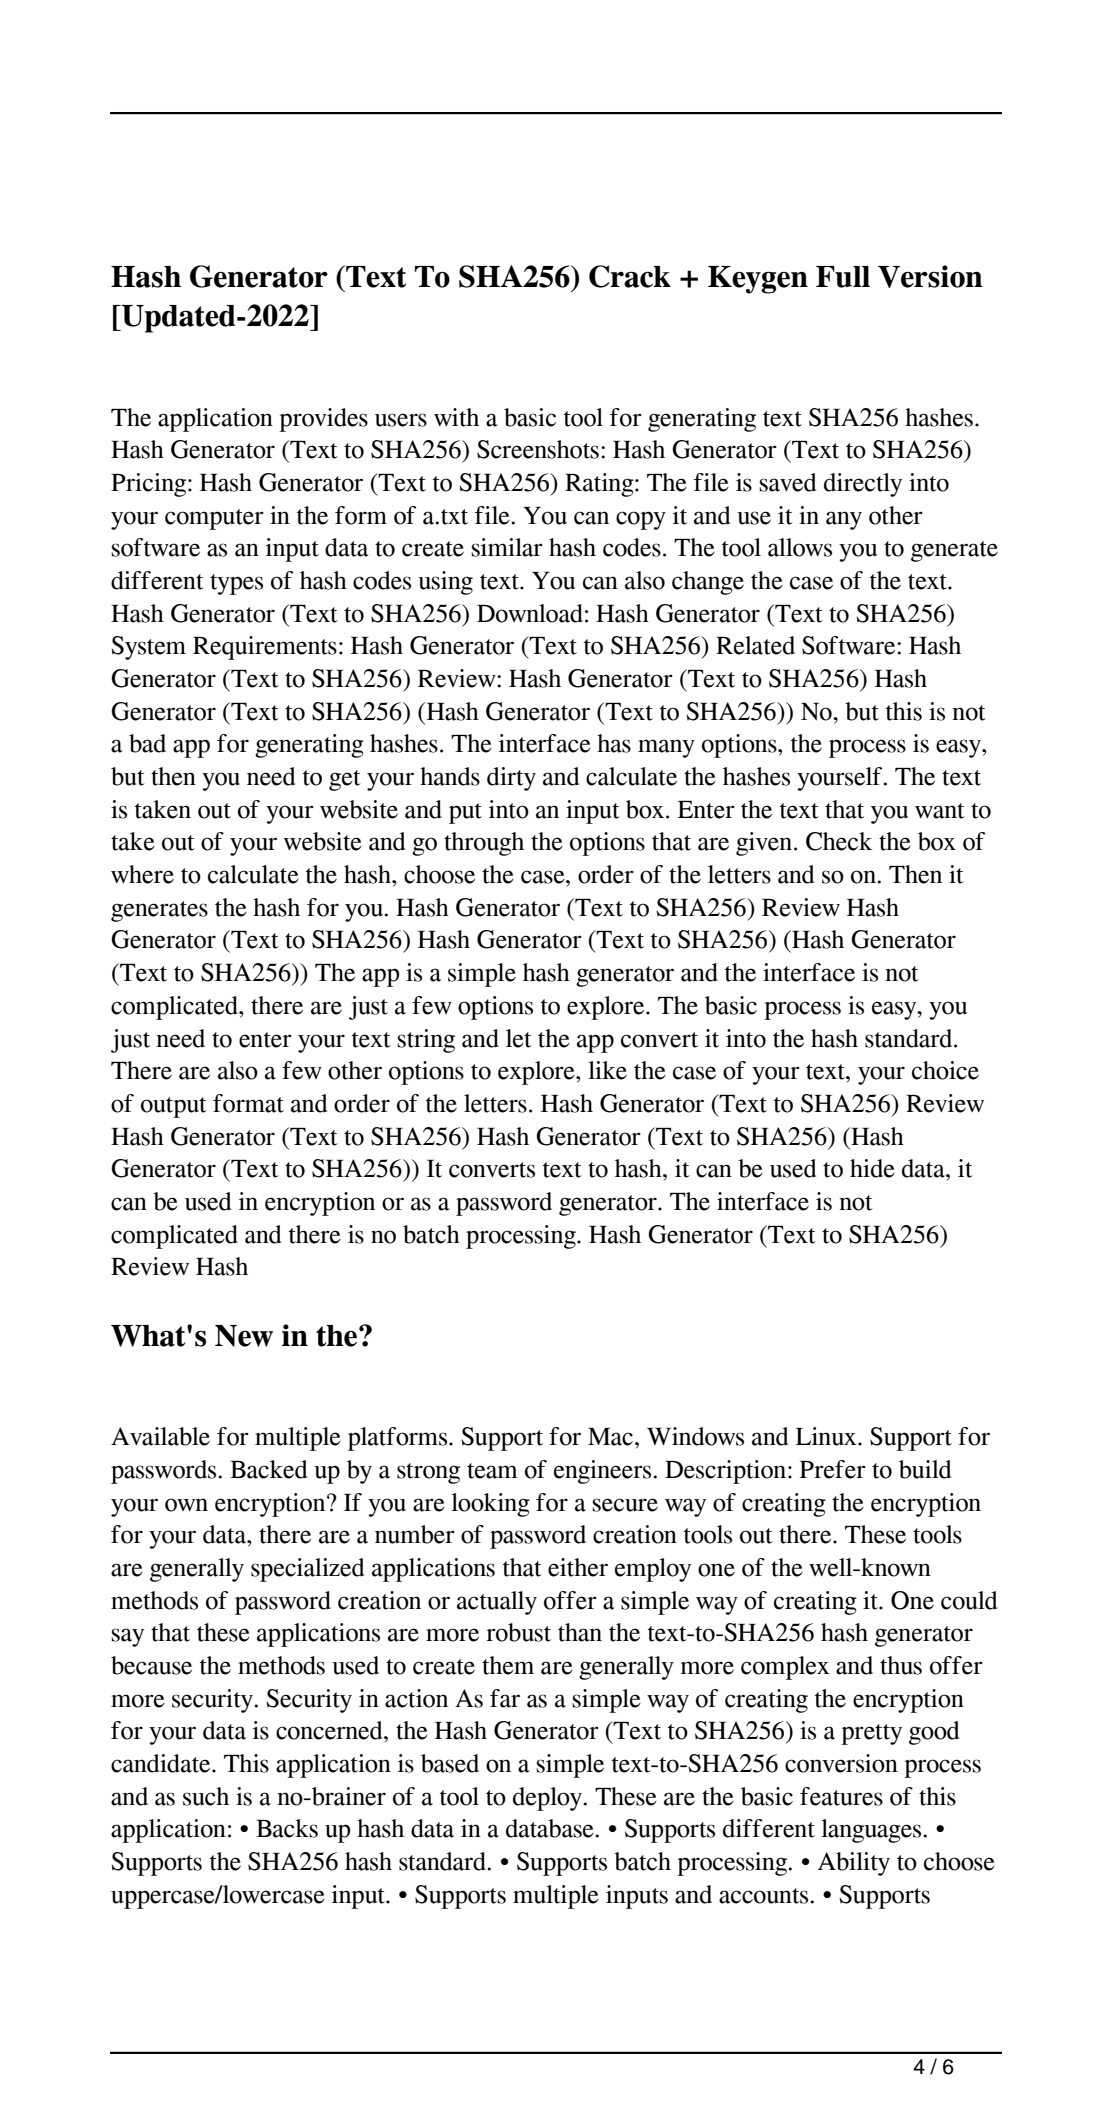  Describe the element at coordinates (549, 1799) in the page. I see `deploy` at that location.
